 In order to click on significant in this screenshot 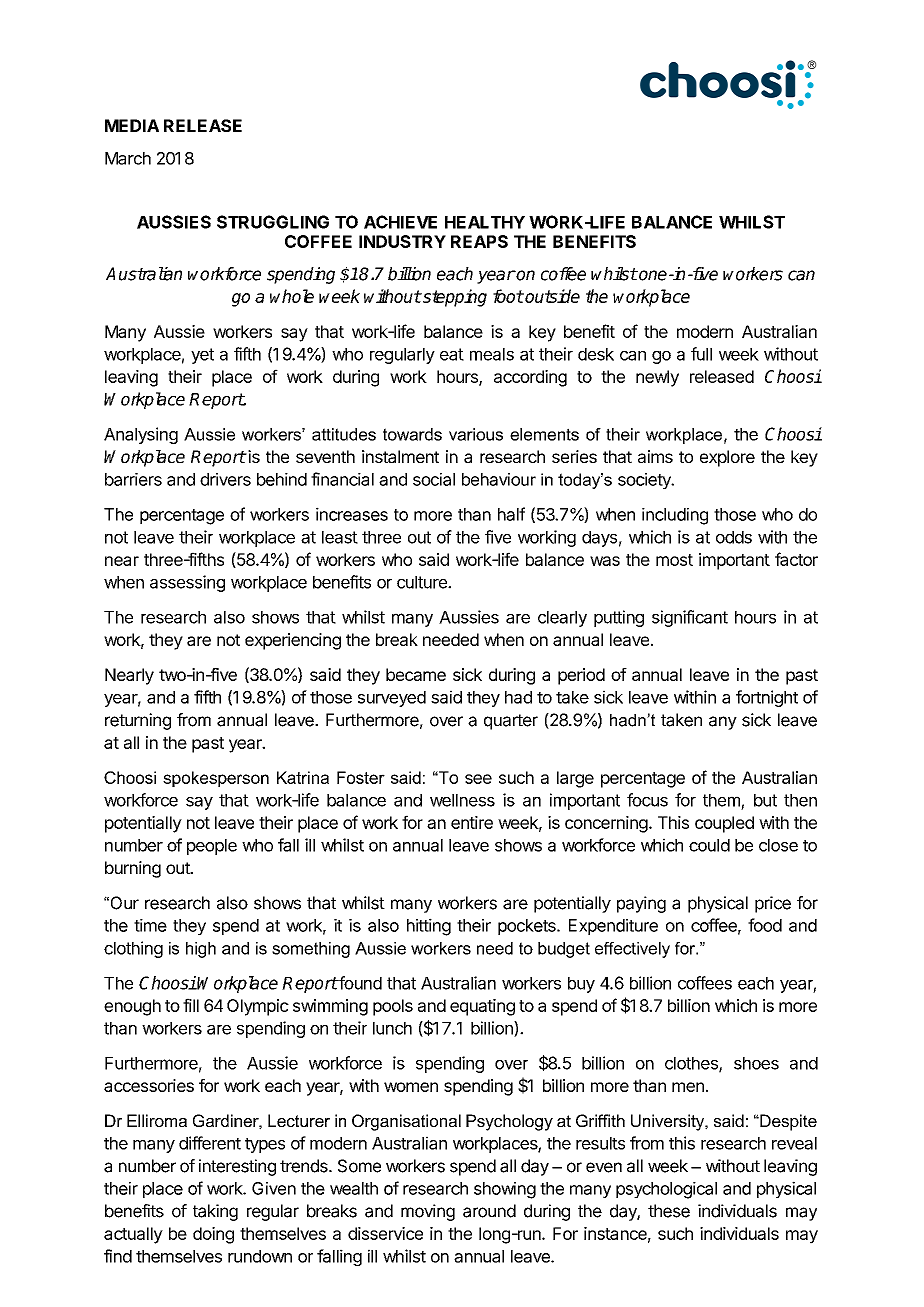, I will do `click(690, 618)`.
